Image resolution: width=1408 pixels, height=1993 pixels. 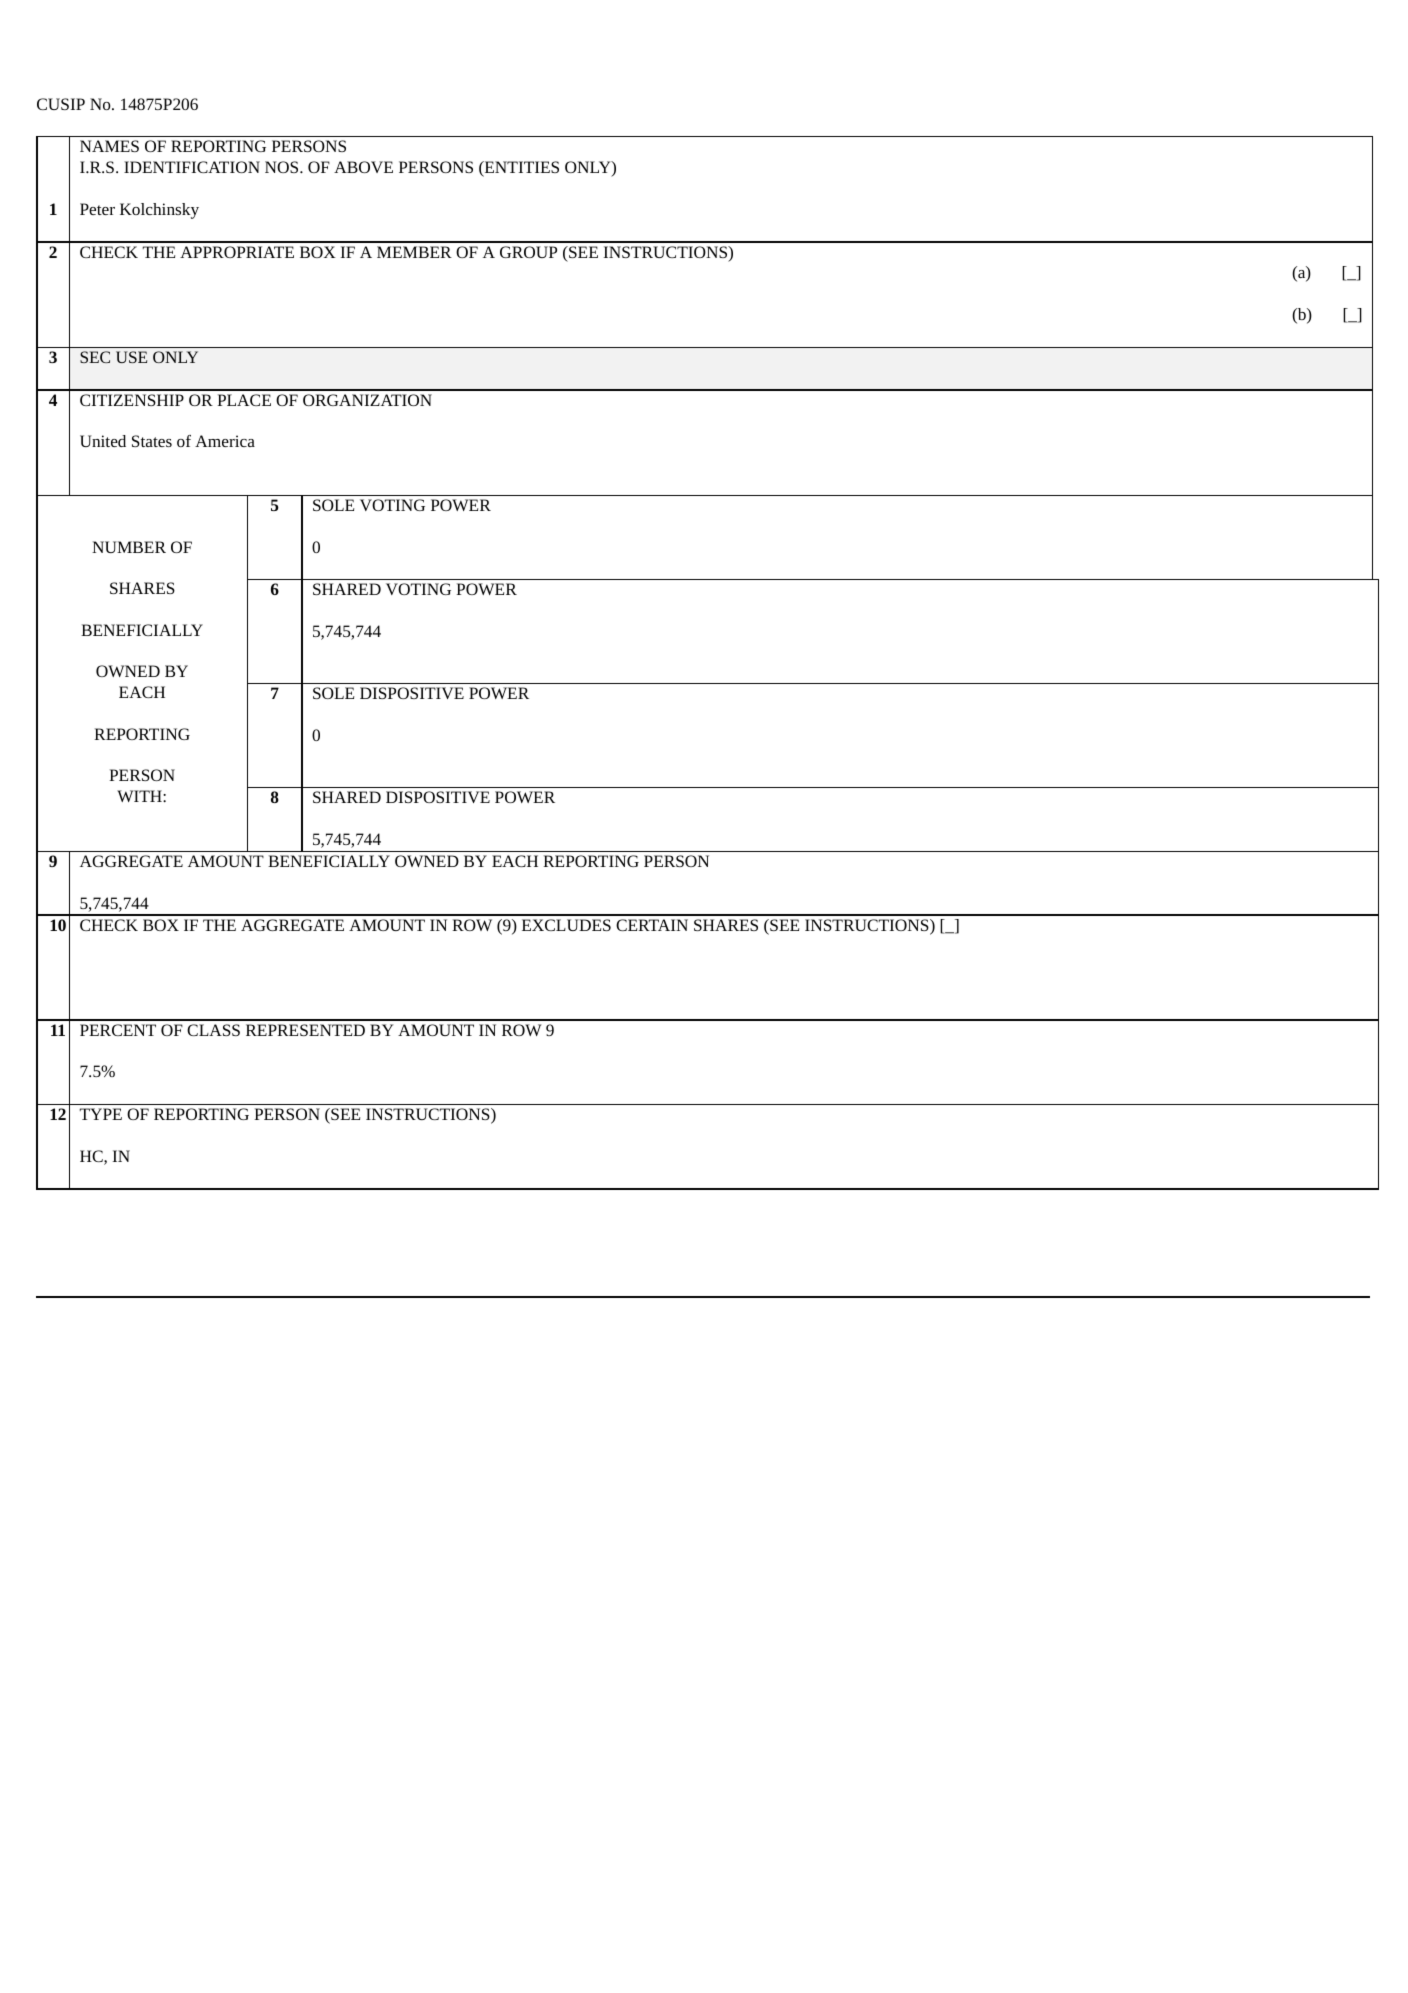 I want to click on TYPE, so click(x=101, y=1114).
